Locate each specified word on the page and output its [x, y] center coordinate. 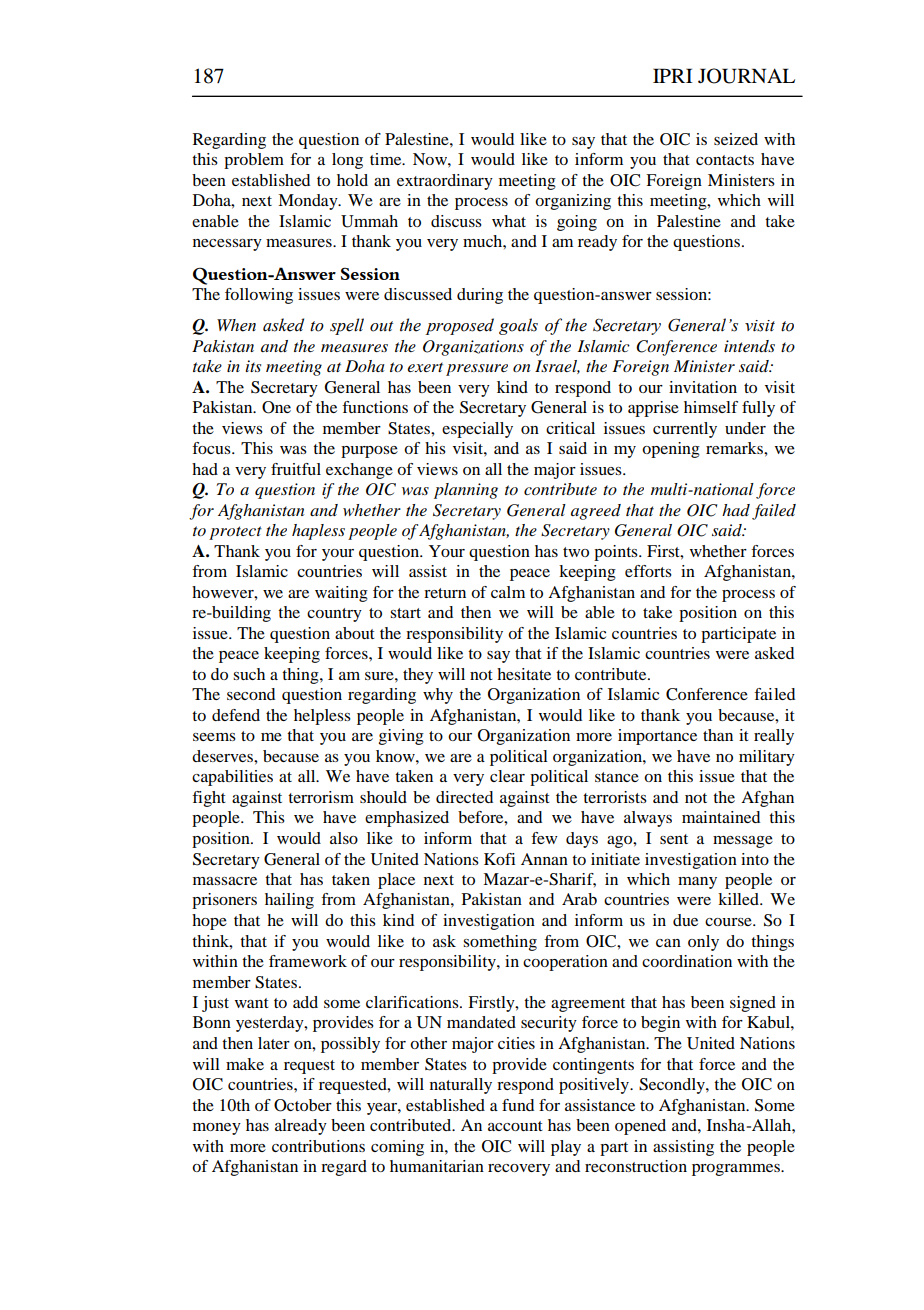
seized [736, 139]
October [303, 1105]
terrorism [321, 797]
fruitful [296, 469]
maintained [721, 817]
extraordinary [445, 182]
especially [477, 430]
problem [254, 161]
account [515, 1126]
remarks [735, 448]
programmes [737, 1170]
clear [507, 776]
